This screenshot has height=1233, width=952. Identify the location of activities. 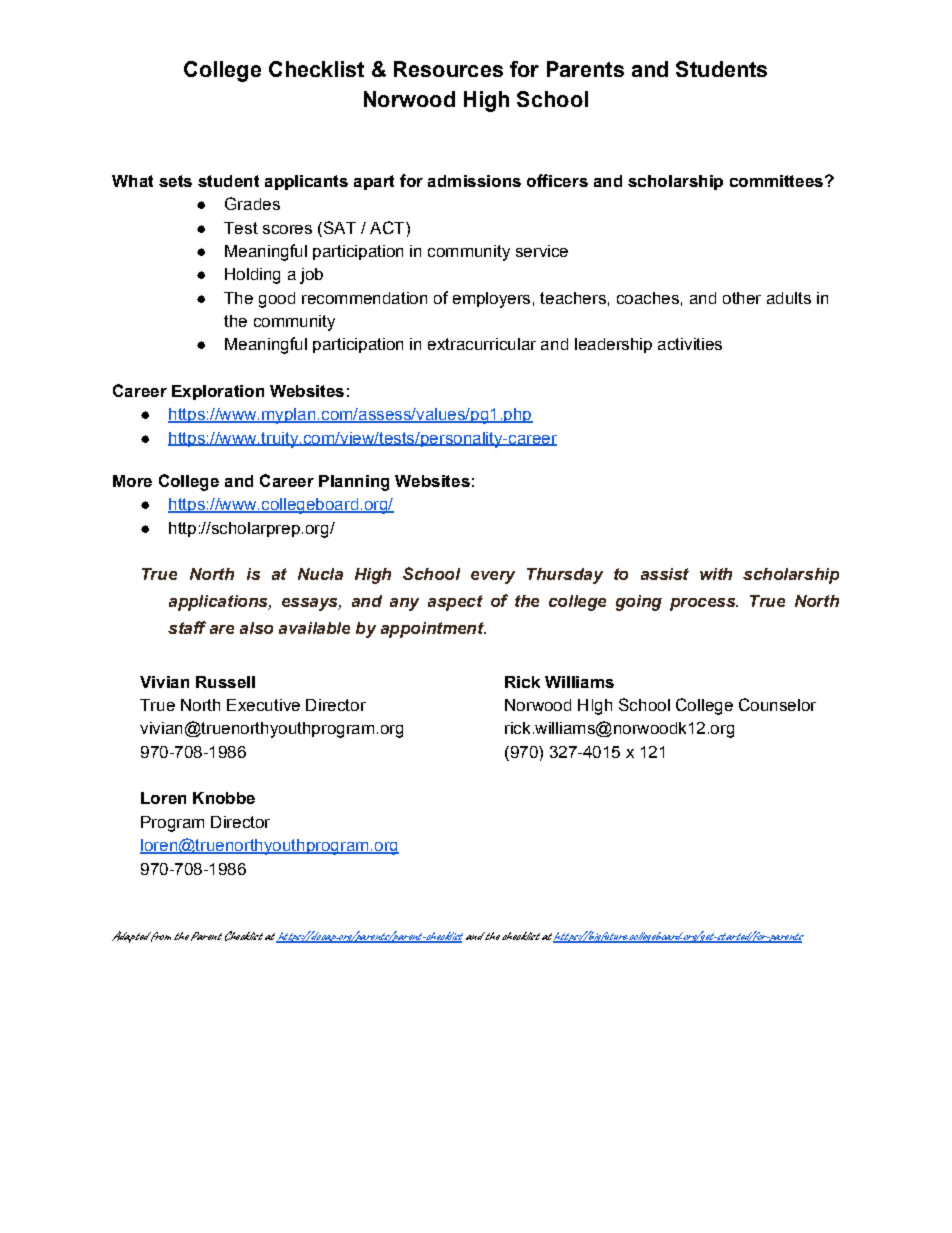
(690, 344).
